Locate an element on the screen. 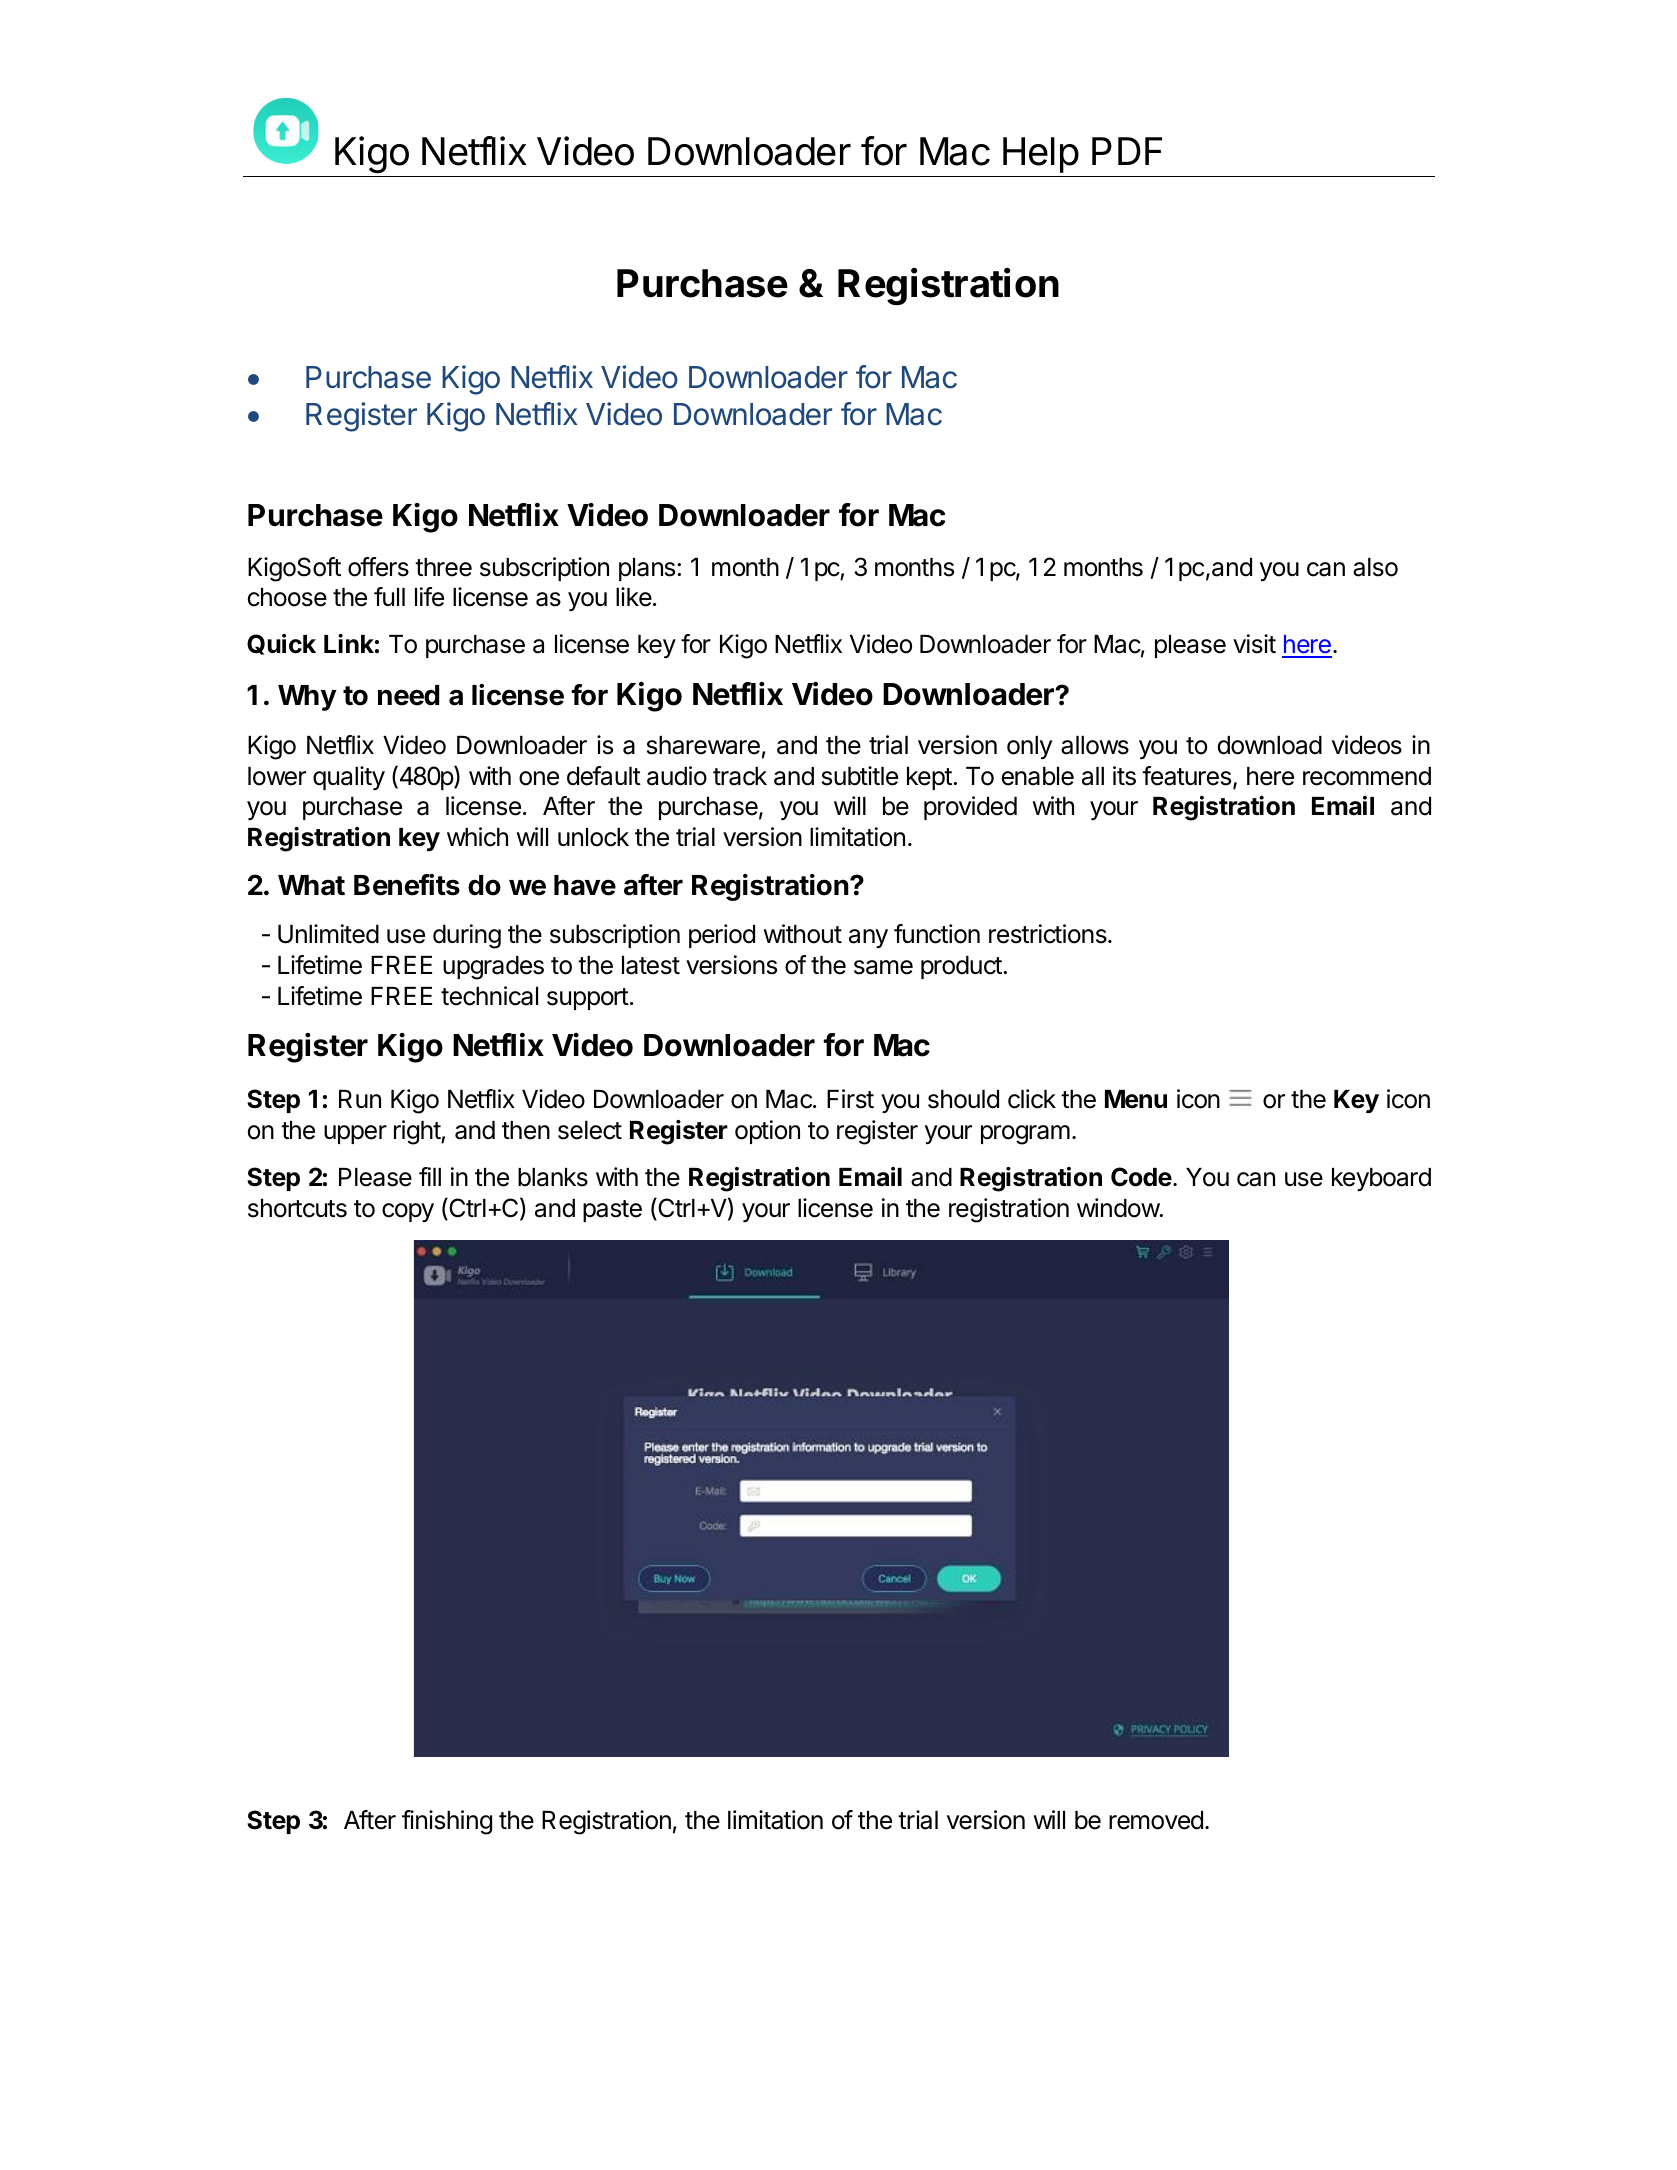 The width and height of the screenshot is (1677, 2170). removed is located at coordinates (1156, 1820).
